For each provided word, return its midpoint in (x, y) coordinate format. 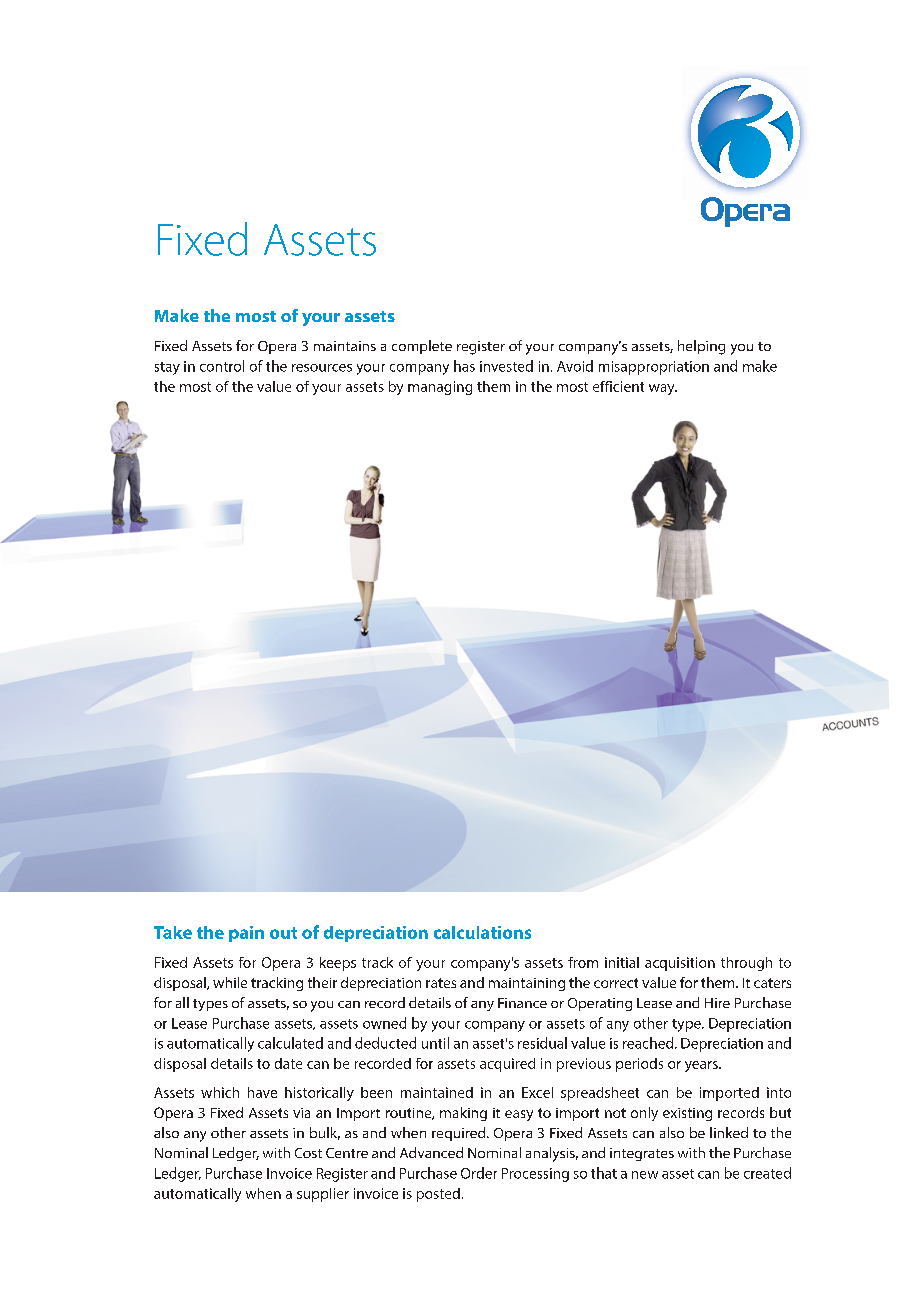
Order (479, 1173)
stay (167, 368)
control (222, 366)
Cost (308, 1153)
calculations (482, 932)
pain (246, 934)
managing (440, 388)
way (663, 389)
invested (506, 366)
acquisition (680, 964)
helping (701, 347)
